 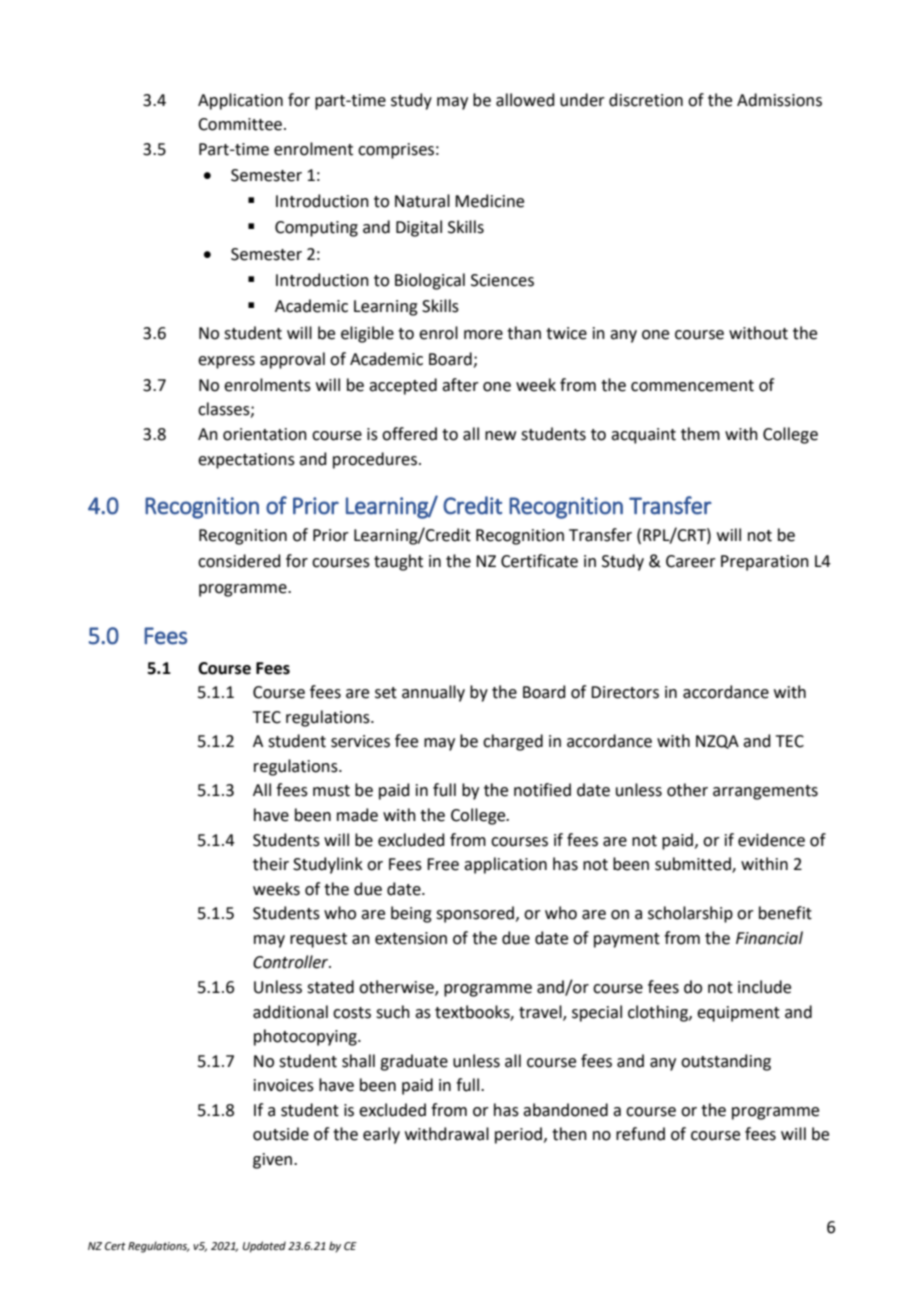 I want to click on outside, so click(x=281, y=1134).
